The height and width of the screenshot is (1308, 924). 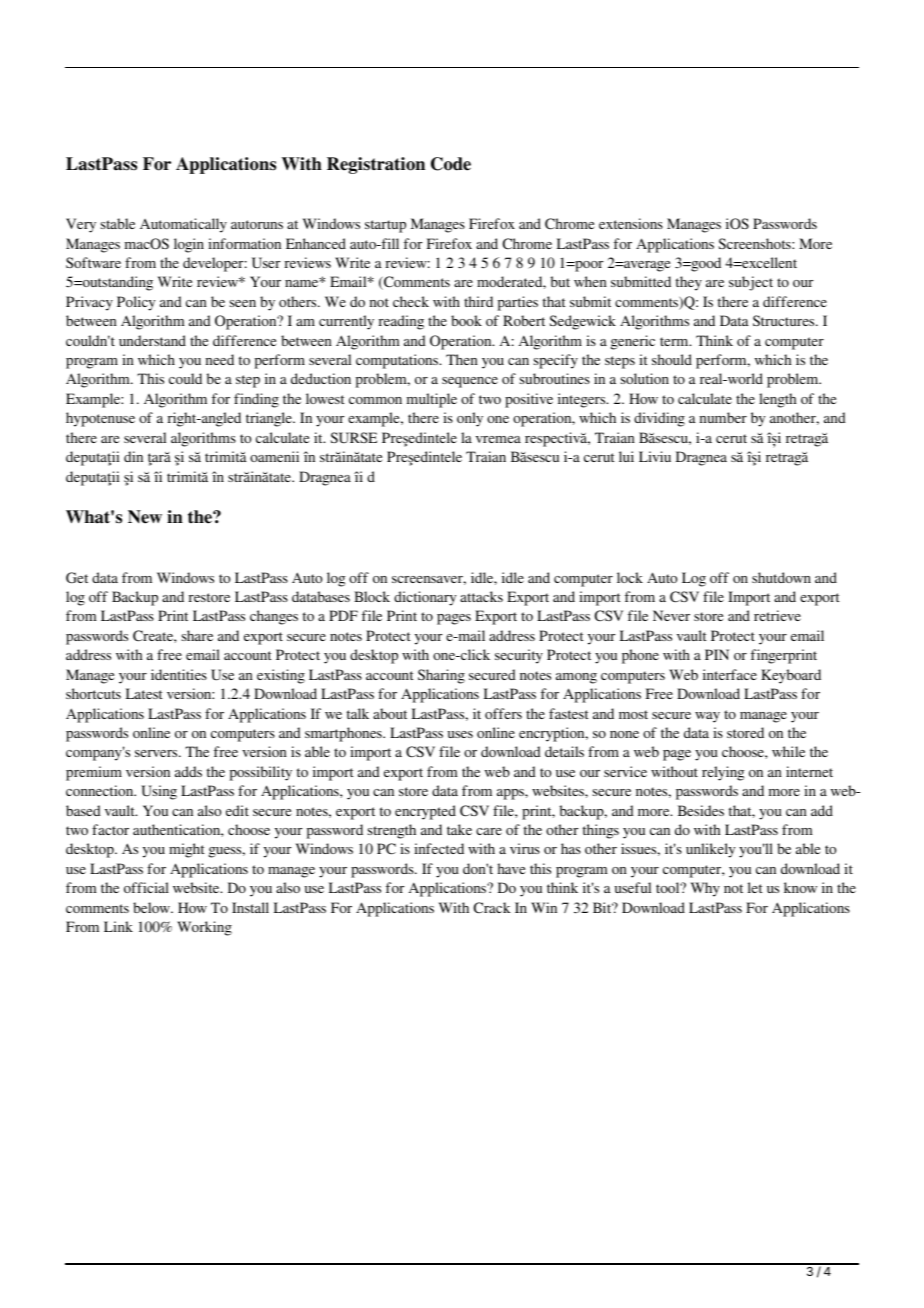 What do you see at coordinates (470, 419) in the screenshot?
I see `only` at bounding box center [470, 419].
